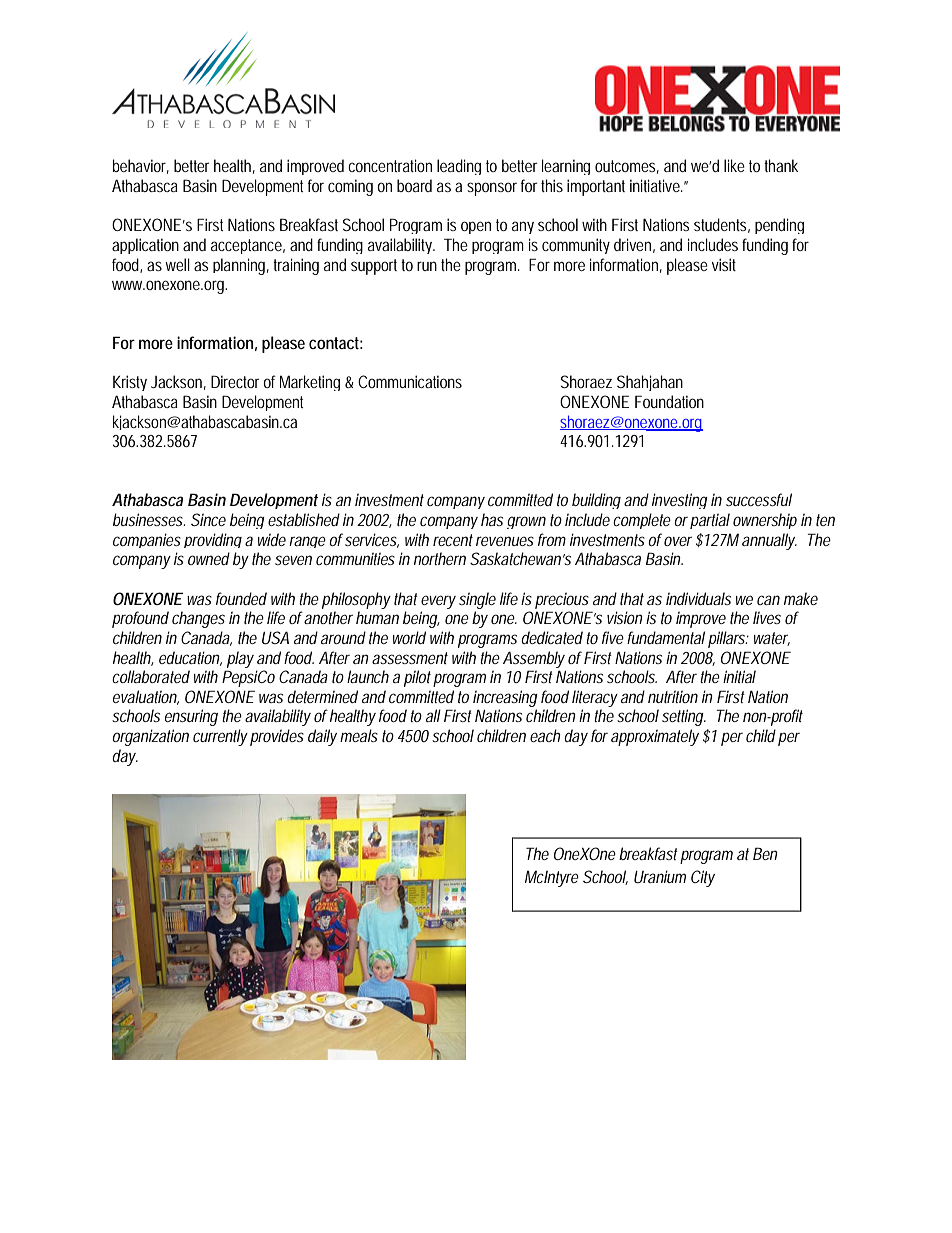 Image resolution: width=952 pixels, height=1233 pixels. Describe the element at coordinates (208, 519) in the screenshot. I see `Since` at that location.
